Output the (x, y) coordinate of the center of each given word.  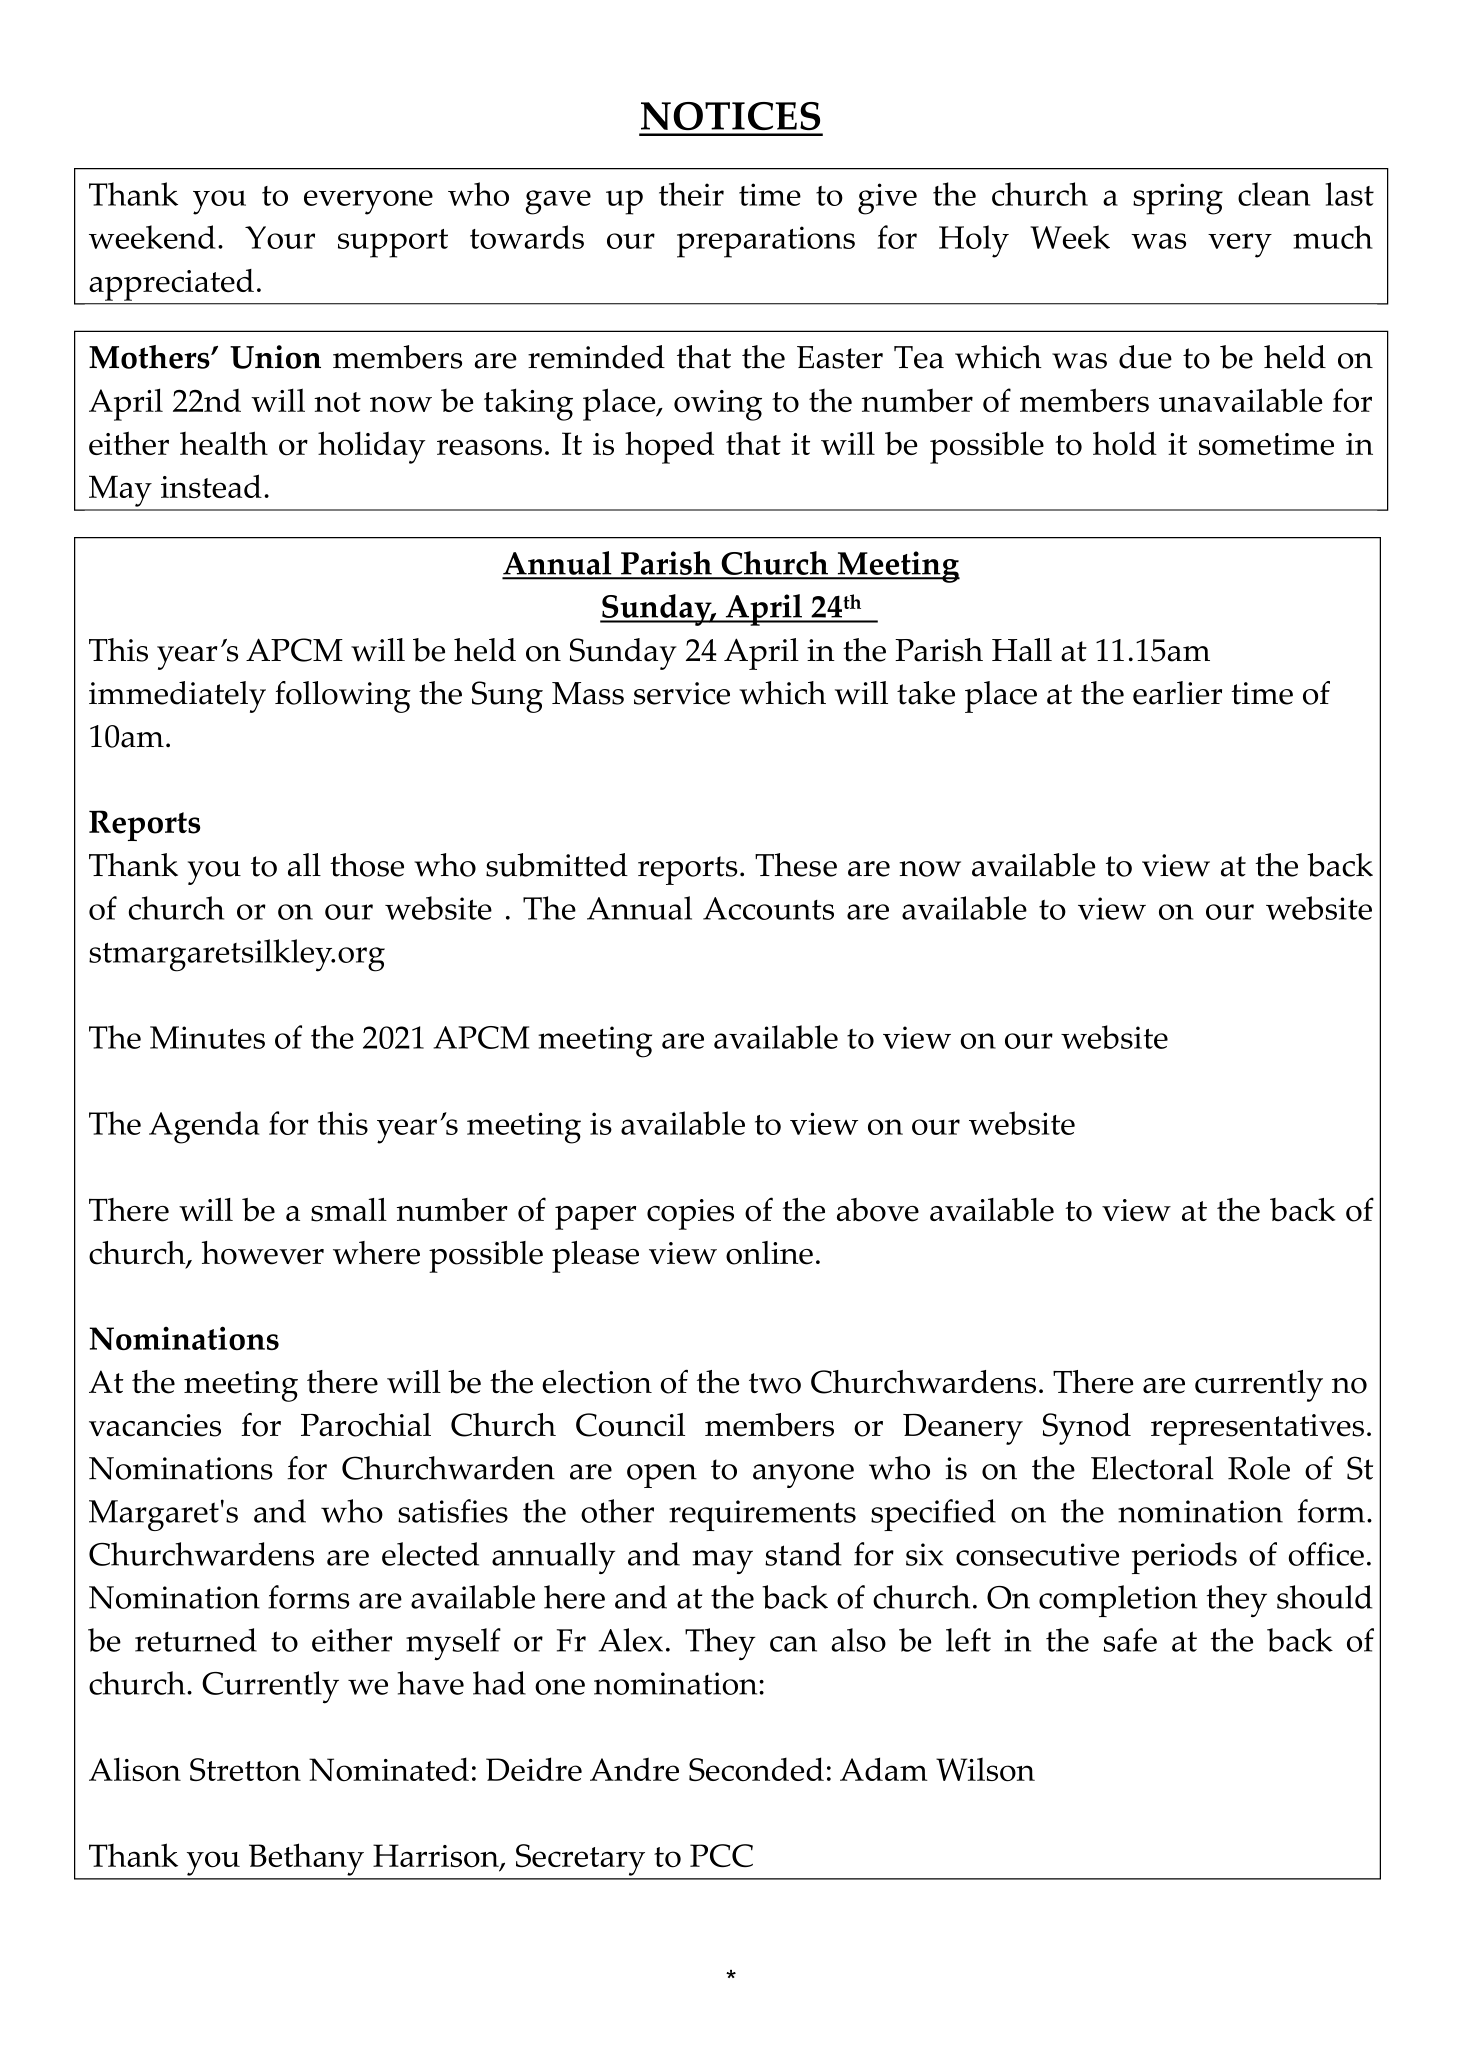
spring (1178, 199)
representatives (1257, 1429)
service (682, 693)
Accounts (768, 908)
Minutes (207, 1037)
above (878, 1210)
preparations (766, 242)
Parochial (366, 1425)
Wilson (985, 1769)
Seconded (756, 1769)
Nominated (389, 1769)
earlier (1177, 693)
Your (280, 237)
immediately (177, 697)
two (775, 1383)
